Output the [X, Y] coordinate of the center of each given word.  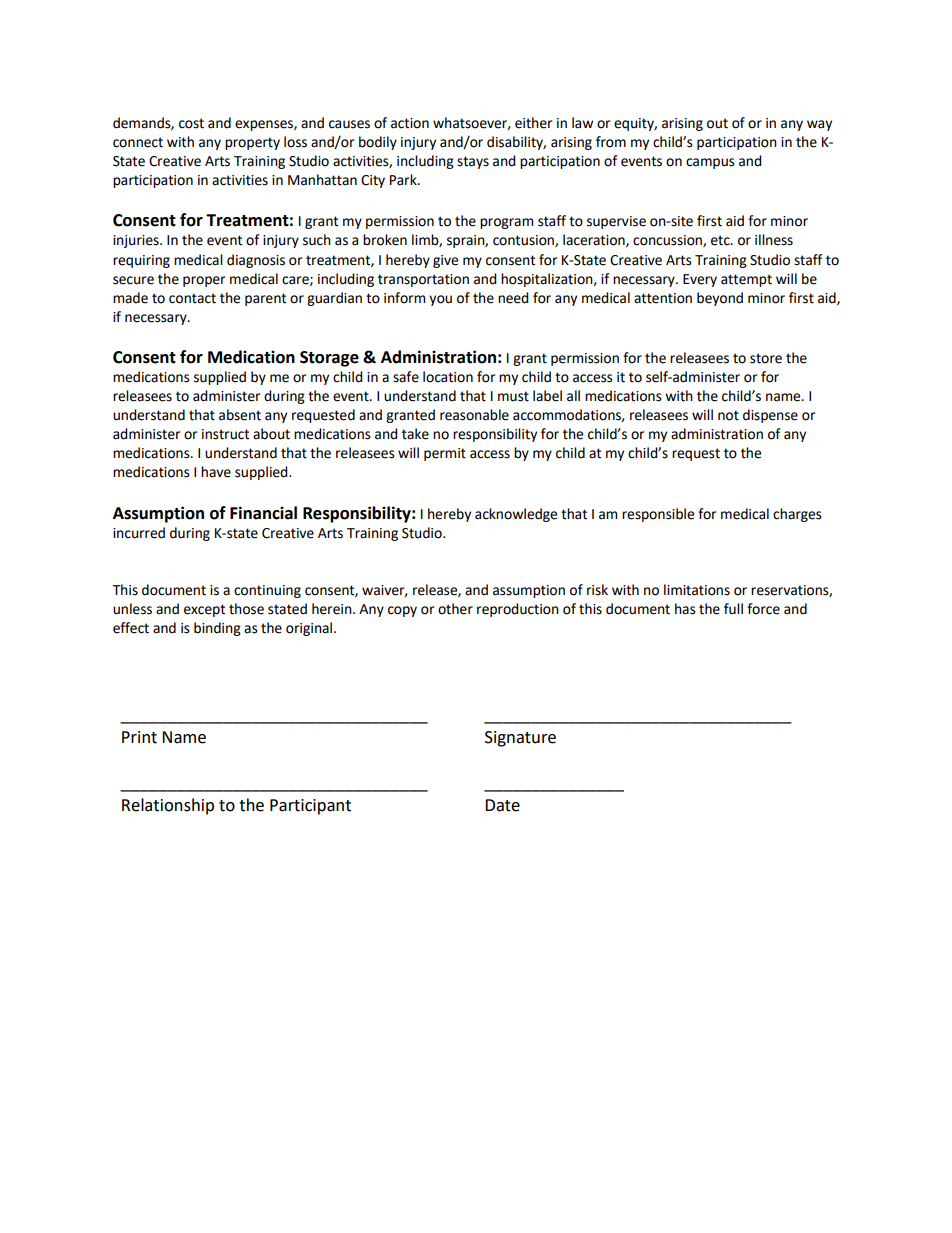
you [440, 300]
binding [217, 629]
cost [191, 123]
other [455, 609]
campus [710, 163]
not [728, 415]
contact [192, 298]
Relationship [168, 806]
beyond [720, 299]
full [733, 609]
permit [445, 454]
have [216, 472]
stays [473, 162]
